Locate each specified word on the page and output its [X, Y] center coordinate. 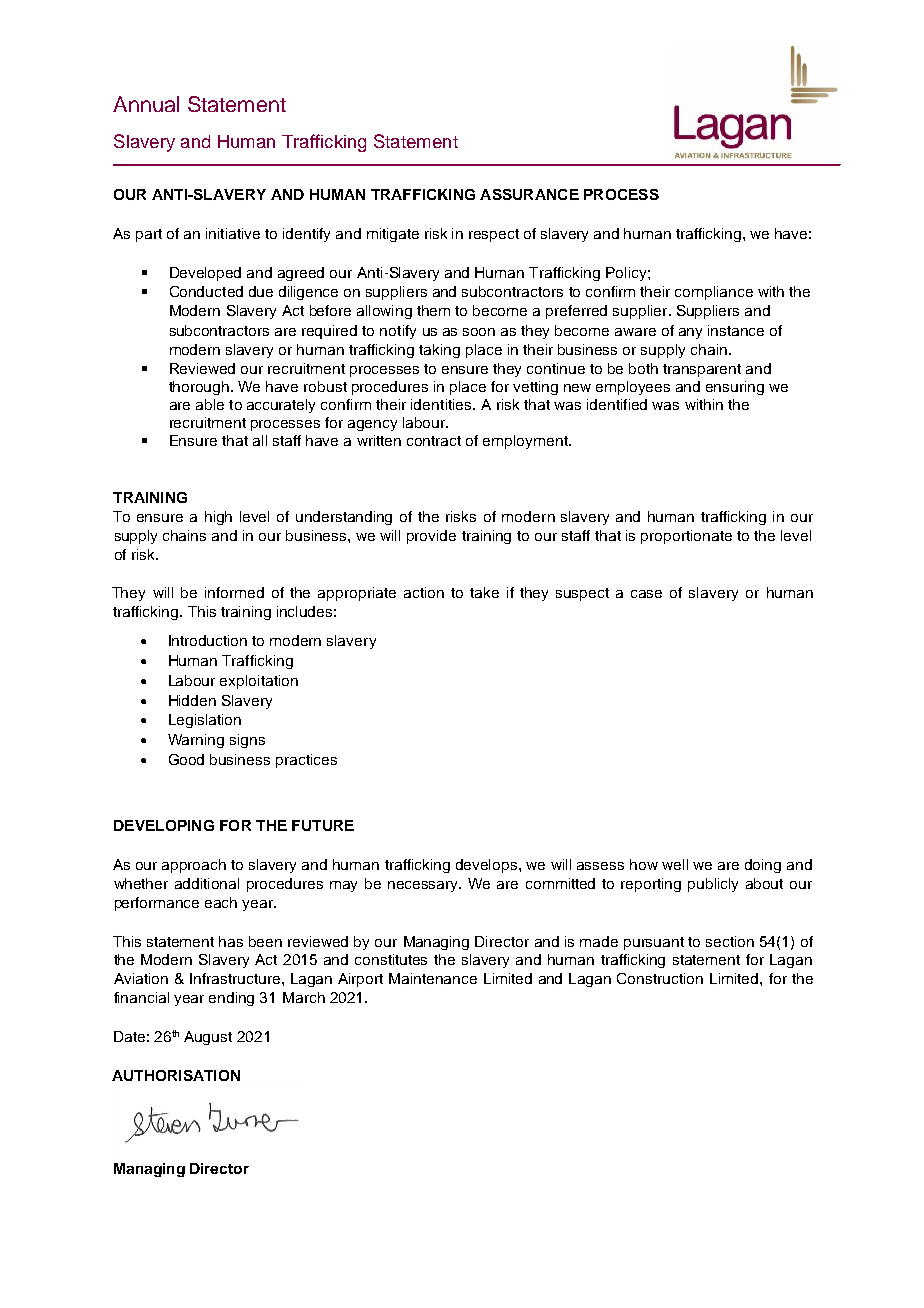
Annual [146, 104]
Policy [627, 274]
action [424, 592]
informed [234, 592]
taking [439, 351]
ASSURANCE [529, 194]
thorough [200, 388]
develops [488, 866]
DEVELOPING [164, 825]
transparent [702, 370]
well [675, 864]
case [646, 594]
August [208, 1038]
